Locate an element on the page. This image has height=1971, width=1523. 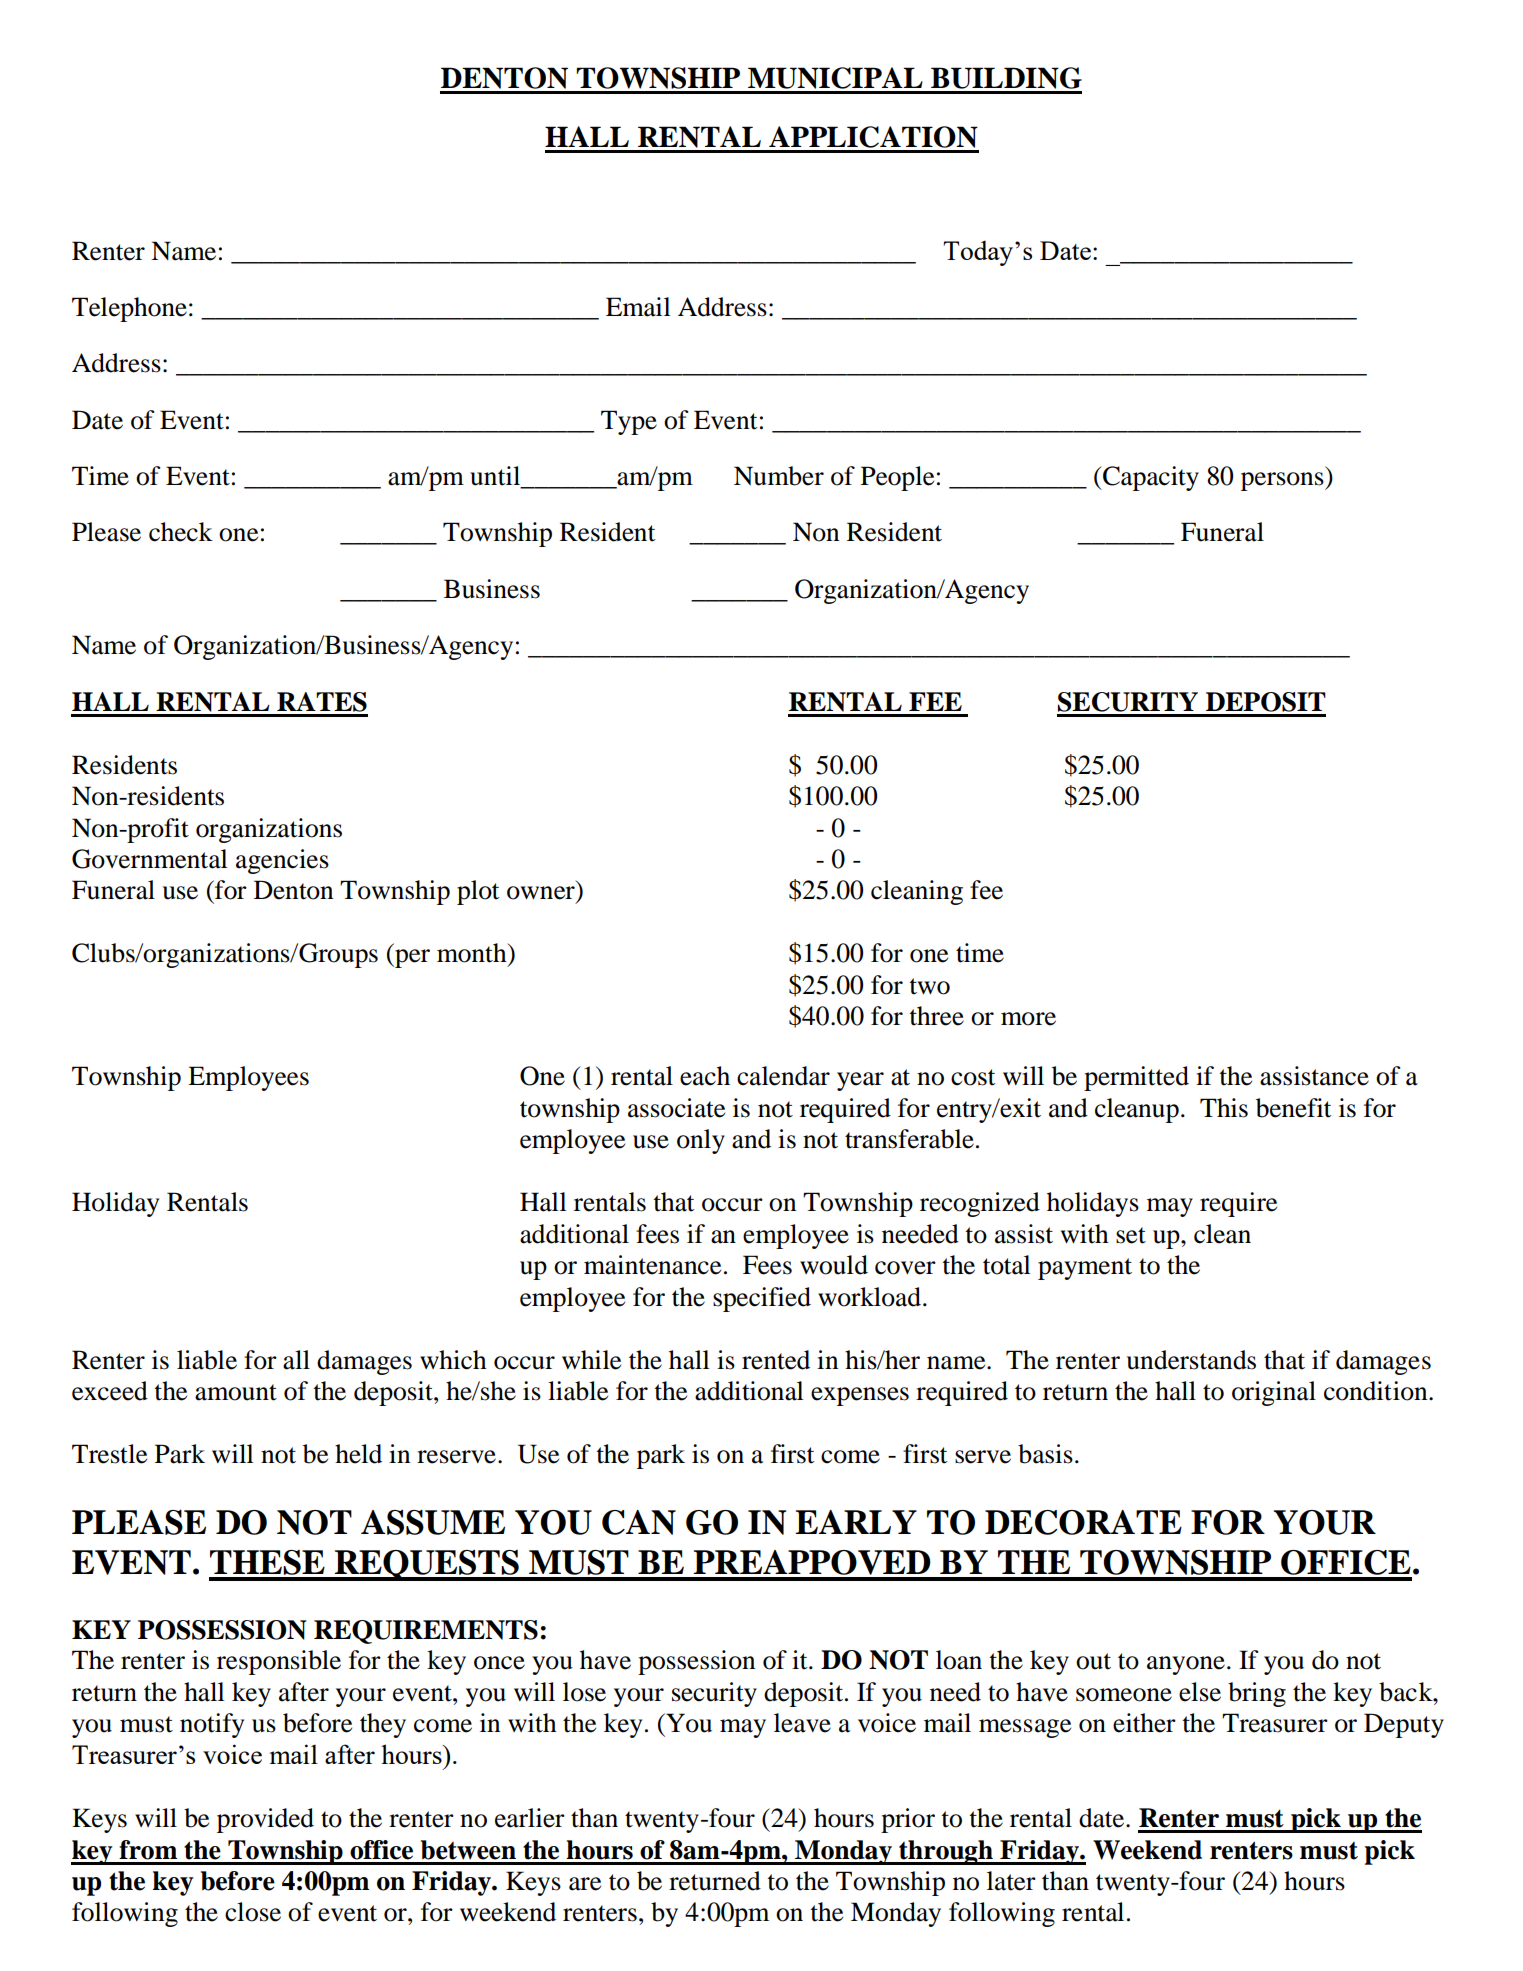
persons is located at coordinates (1283, 481).
